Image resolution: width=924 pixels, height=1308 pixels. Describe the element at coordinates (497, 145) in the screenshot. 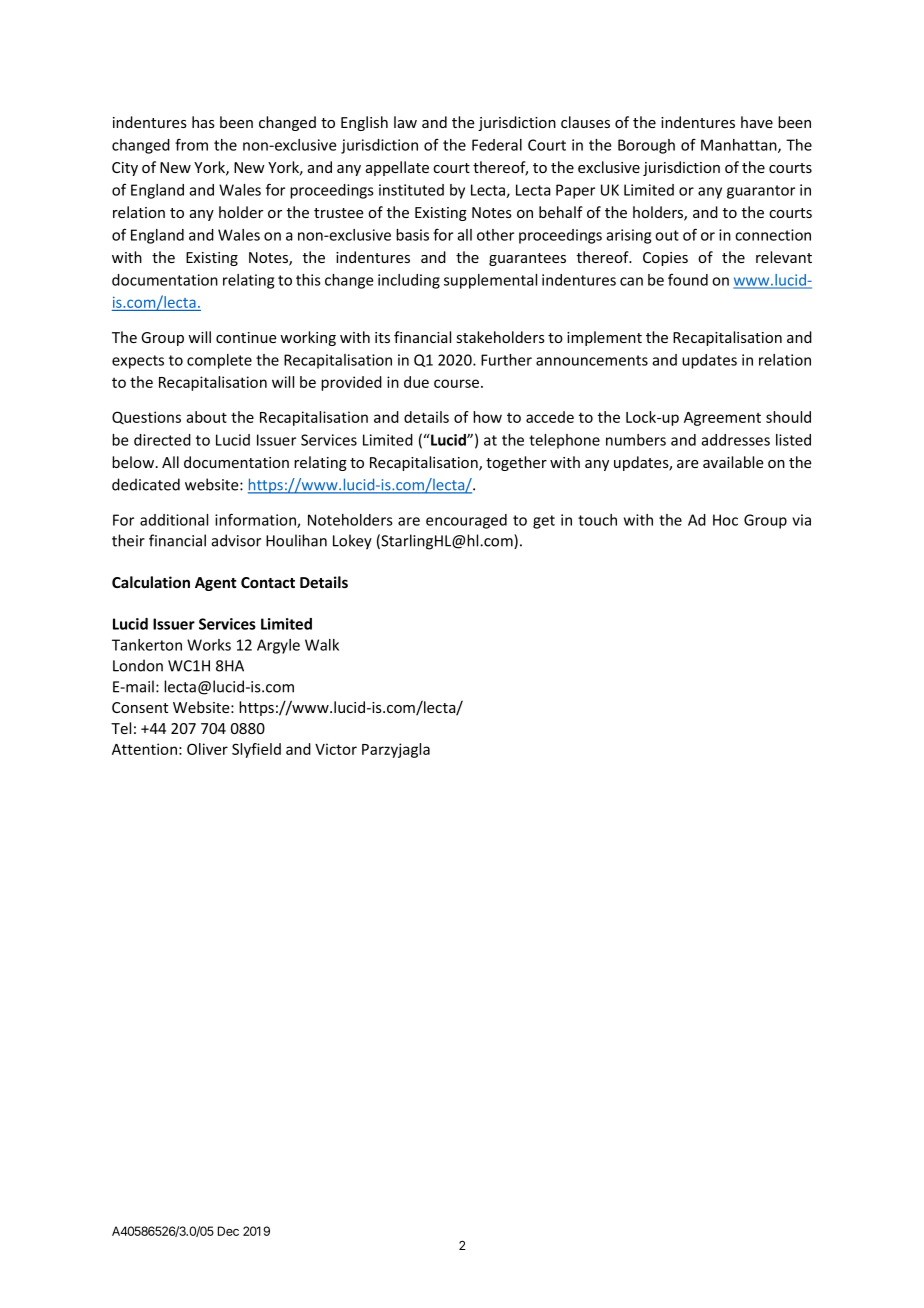

I see `Federal` at that location.
